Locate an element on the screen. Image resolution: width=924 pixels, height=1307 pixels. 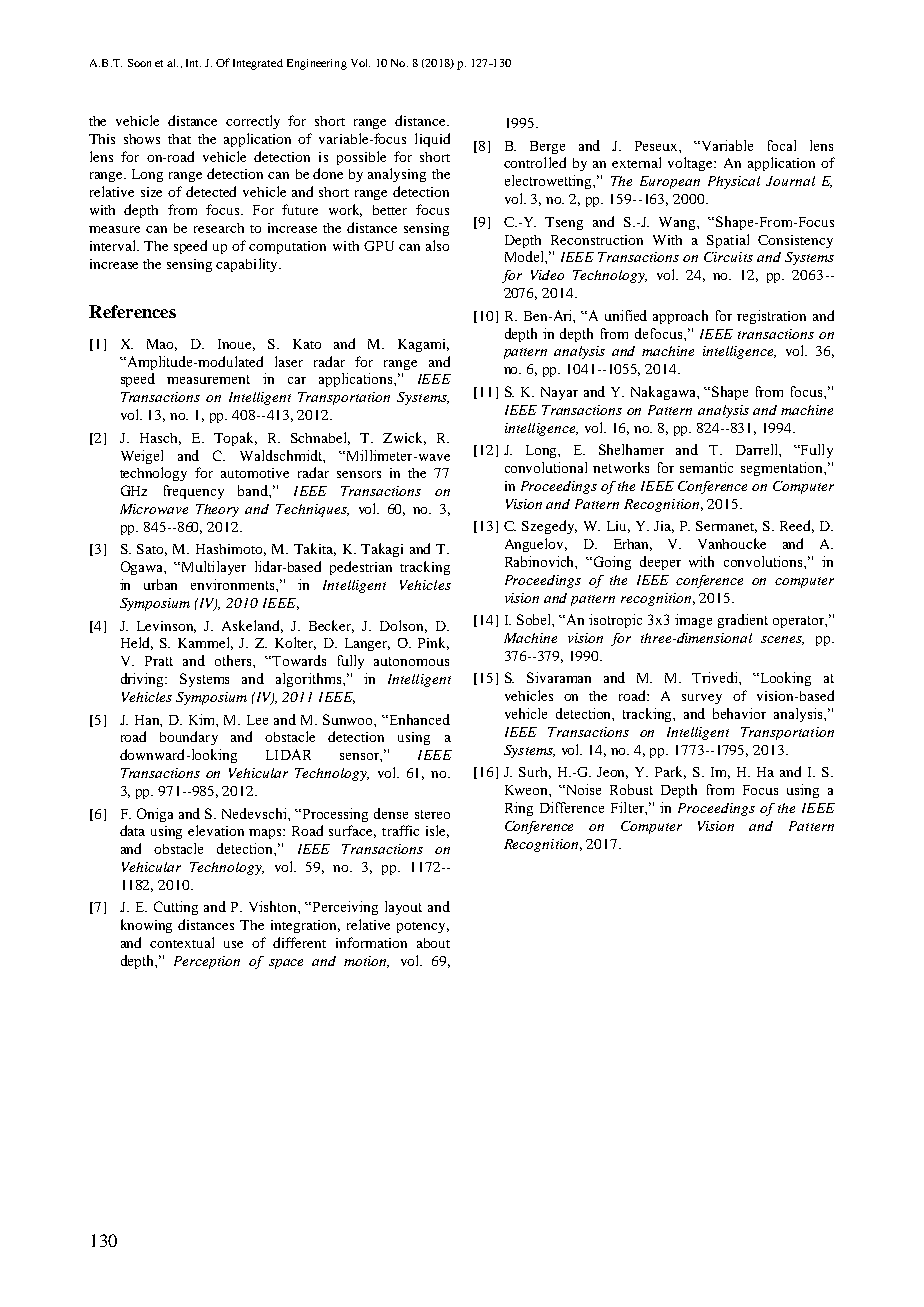
image is located at coordinates (693, 621).
